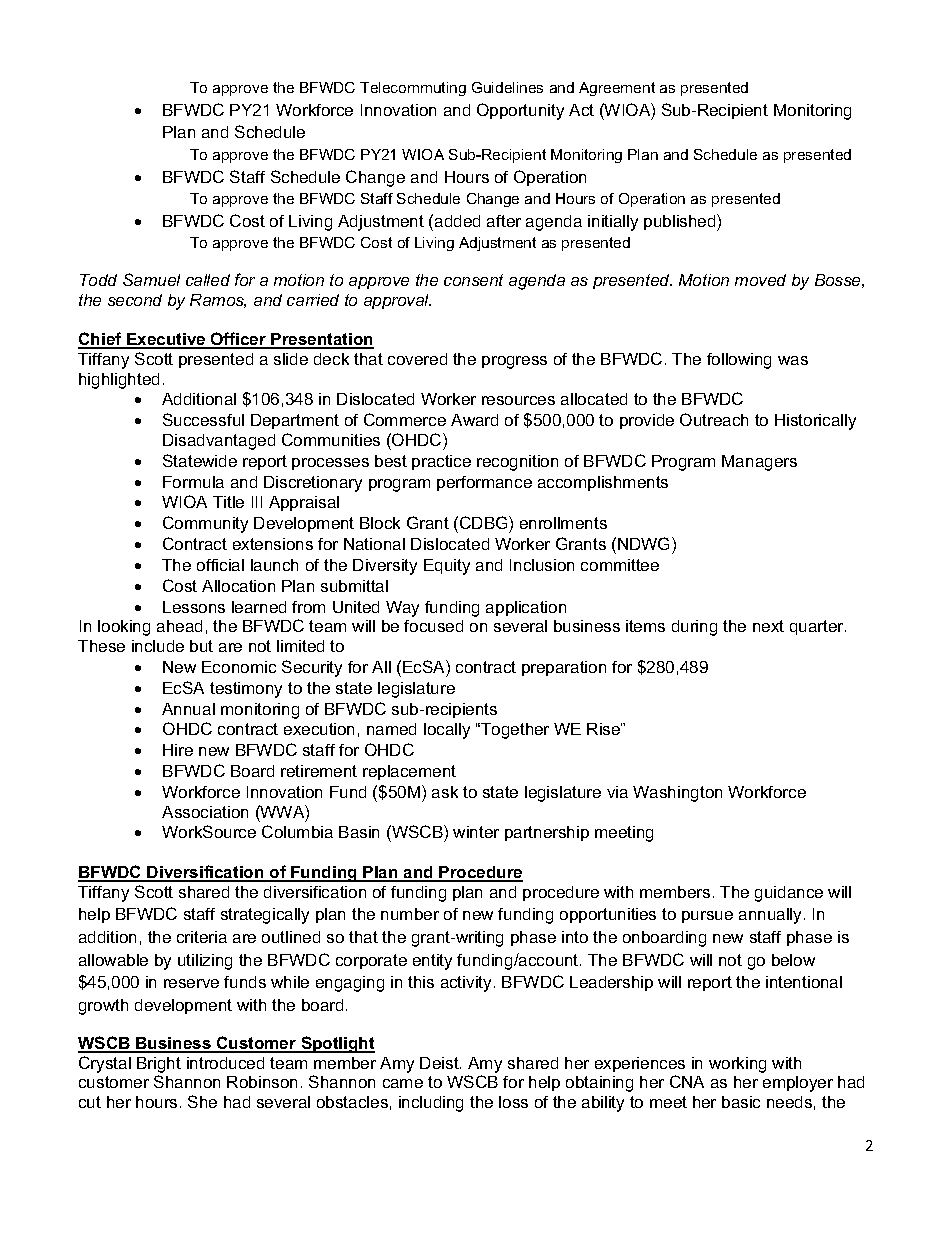  I want to click on next, so click(768, 626).
